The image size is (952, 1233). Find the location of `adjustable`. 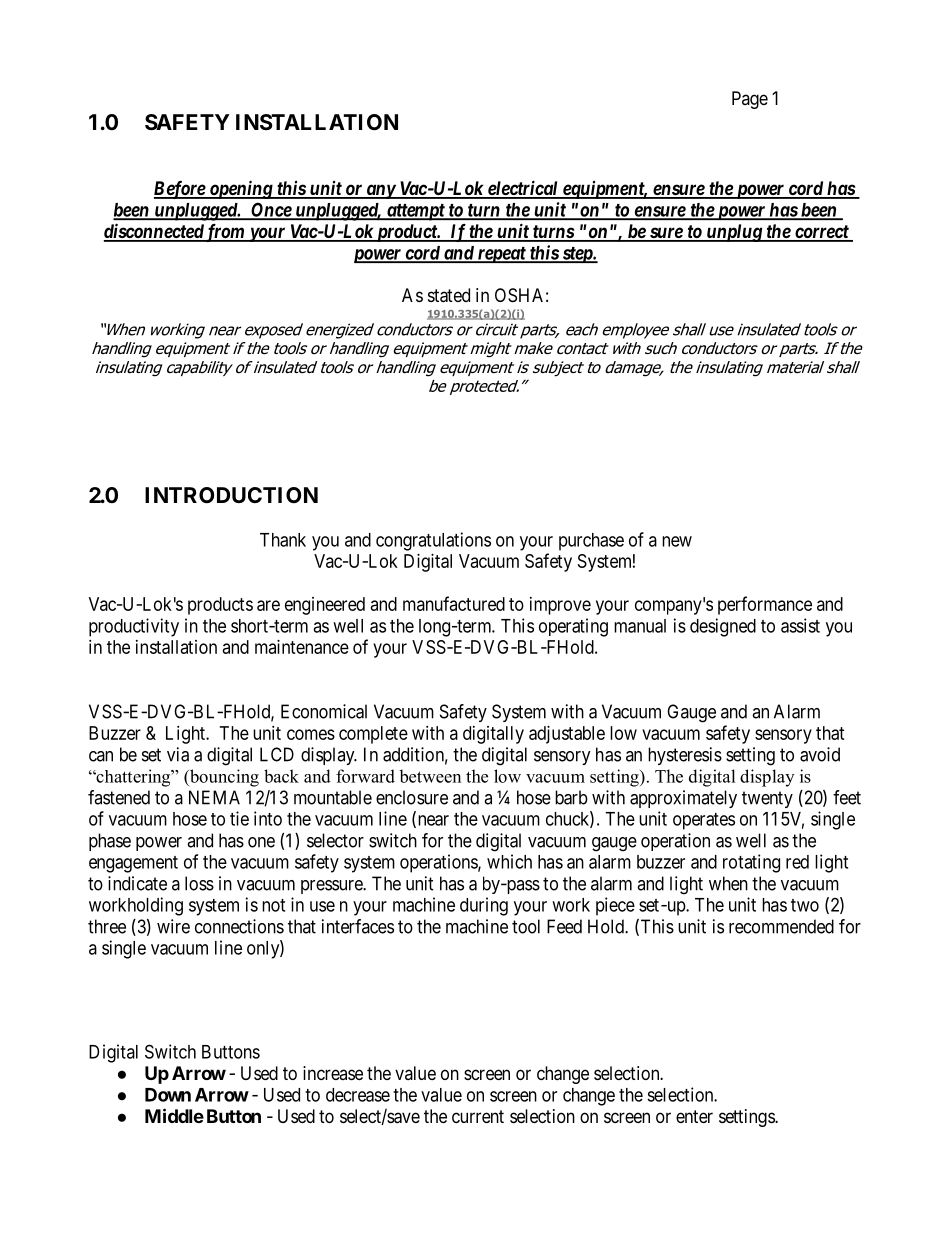

adjustable is located at coordinates (567, 735).
